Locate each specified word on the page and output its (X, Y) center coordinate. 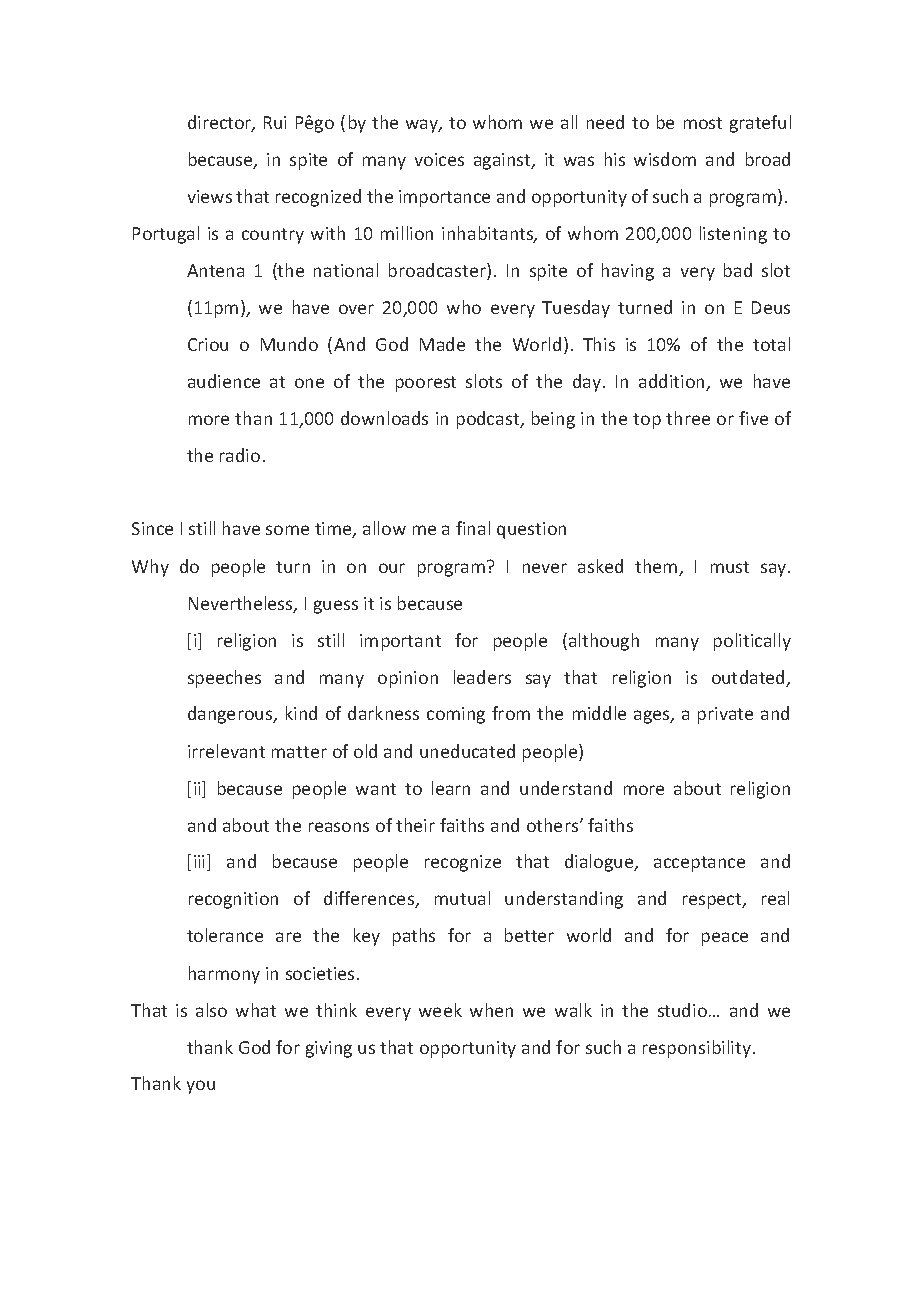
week (440, 1010)
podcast (489, 420)
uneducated (467, 751)
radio (240, 455)
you (201, 1087)
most (703, 123)
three (688, 418)
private (725, 715)
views (210, 196)
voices (439, 159)
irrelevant (226, 751)
